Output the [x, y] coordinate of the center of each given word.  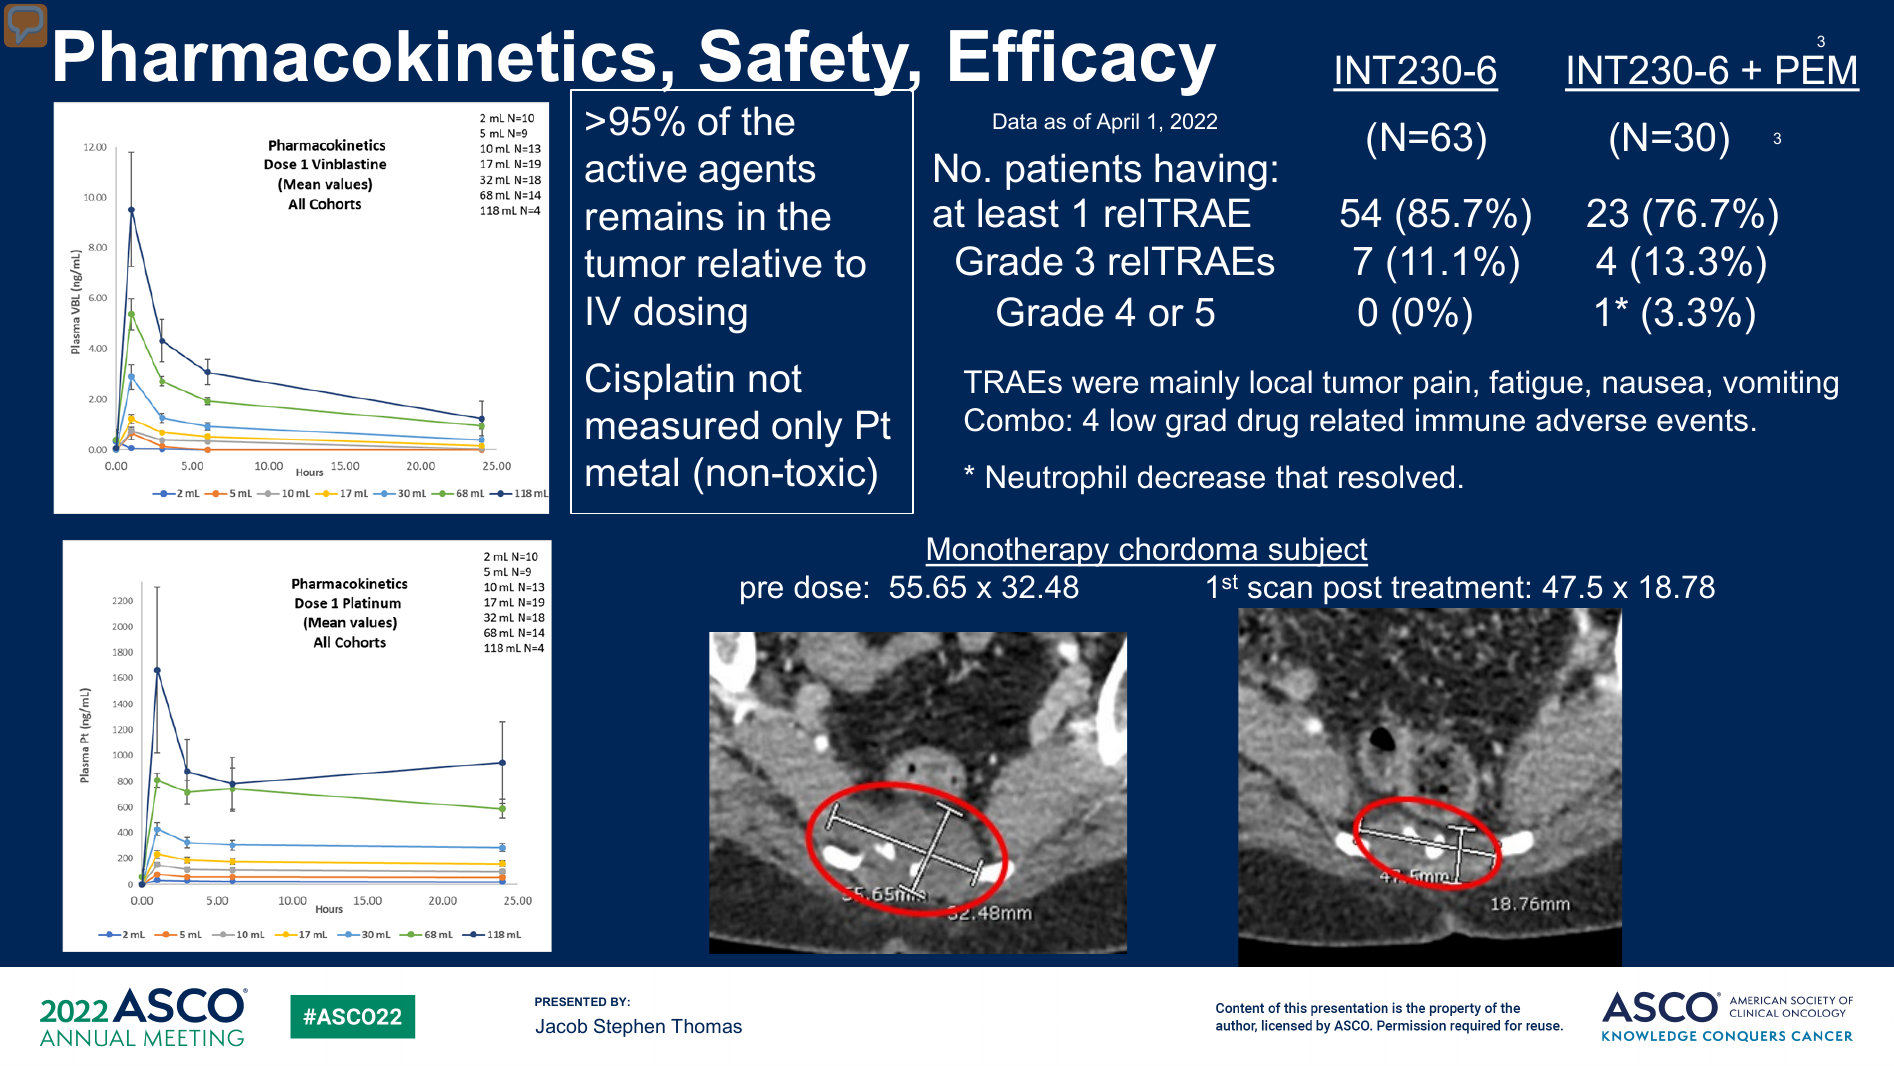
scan [1280, 590]
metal [632, 472]
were [1105, 385]
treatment [1457, 587]
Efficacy [1083, 62]
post [1353, 590]
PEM [1816, 69]
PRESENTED [570, 1001]
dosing [690, 315]
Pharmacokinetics [355, 56]
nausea [1653, 385]
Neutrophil [1056, 480]
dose [827, 587]
